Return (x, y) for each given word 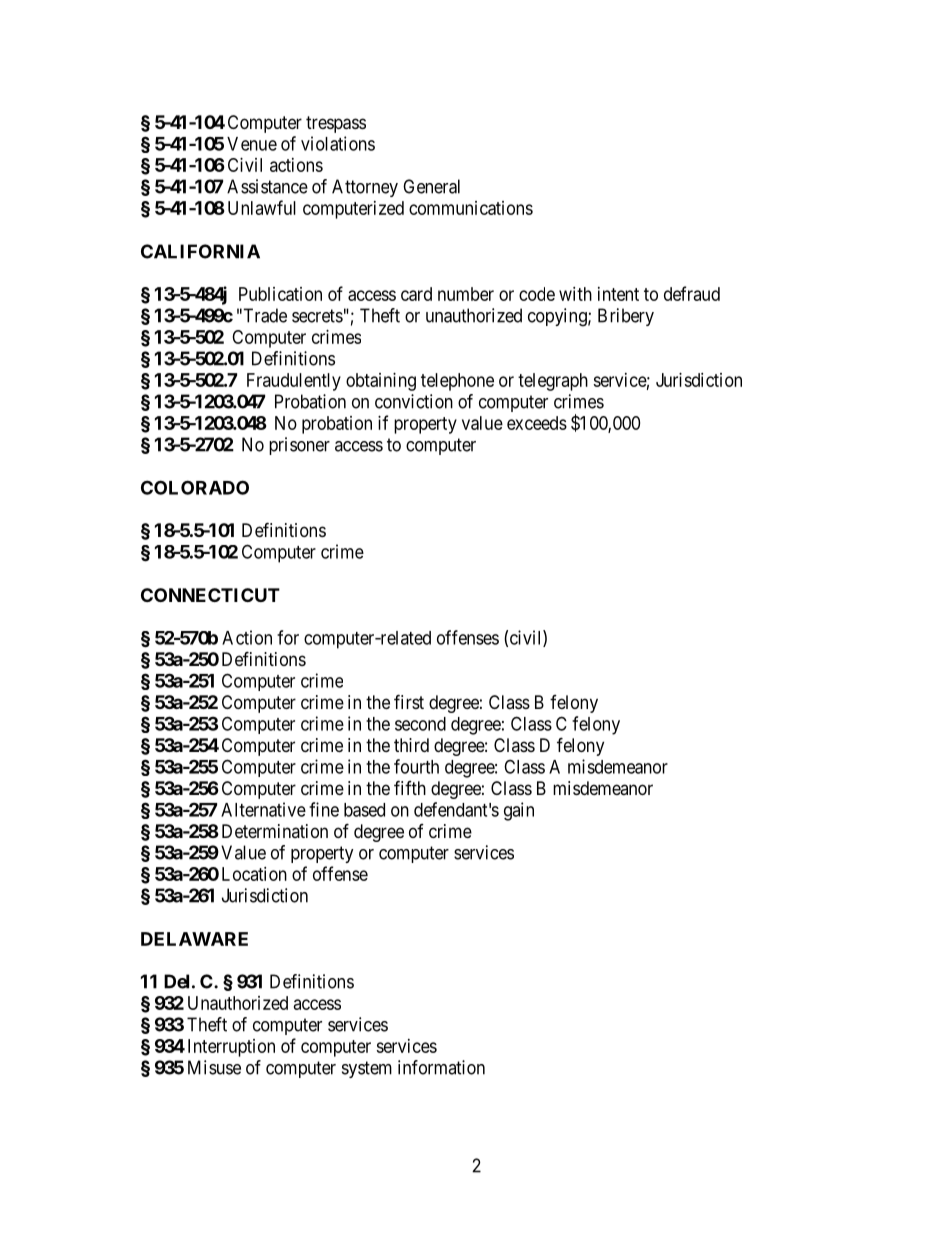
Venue (252, 144)
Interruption (231, 1048)
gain (519, 811)
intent (618, 294)
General (431, 186)
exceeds (537, 423)
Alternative (263, 809)
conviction (414, 401)
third (411, 745)
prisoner (299, 446)
